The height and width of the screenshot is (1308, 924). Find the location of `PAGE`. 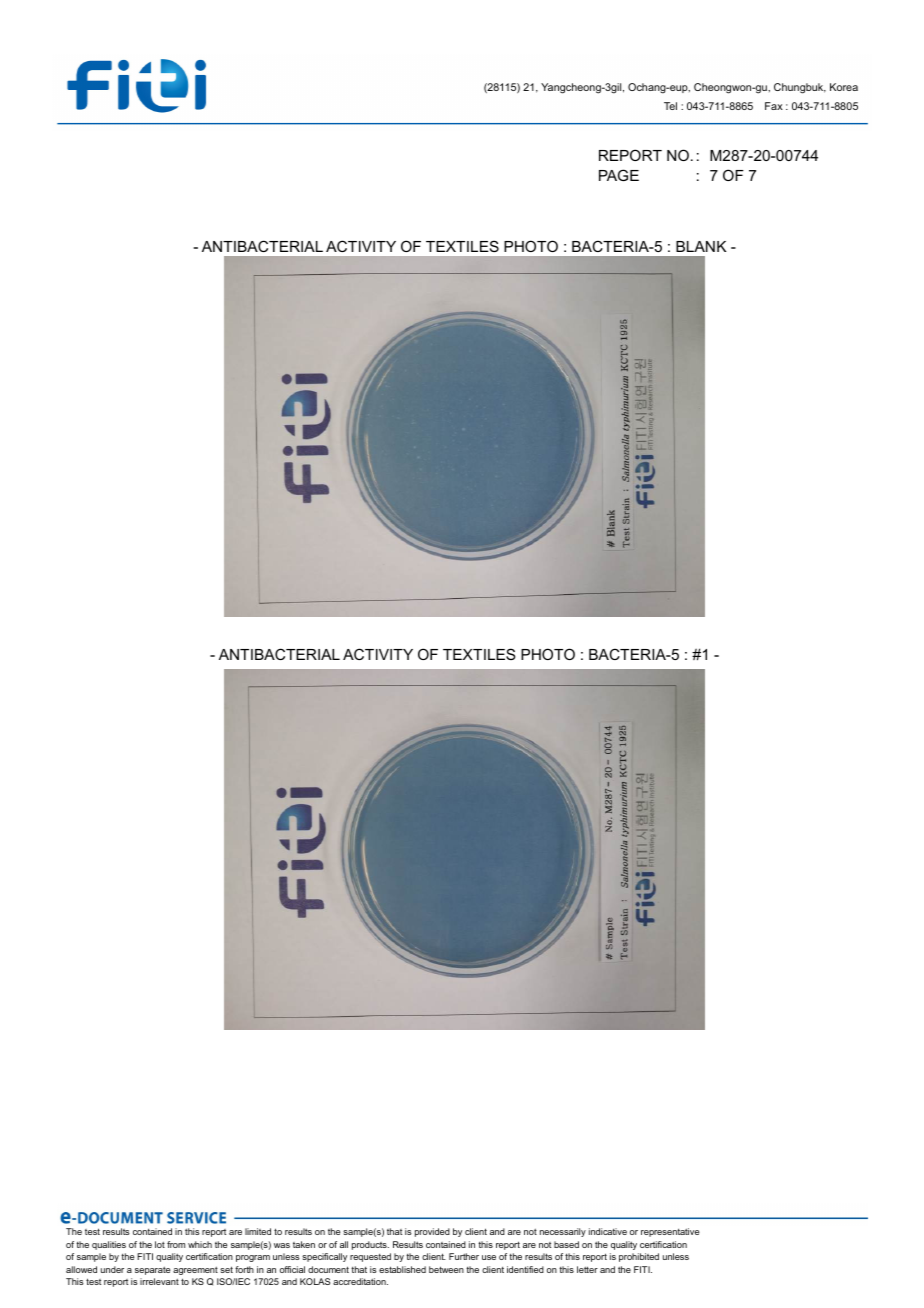

PAGE is located at coordinates (619, 175).
